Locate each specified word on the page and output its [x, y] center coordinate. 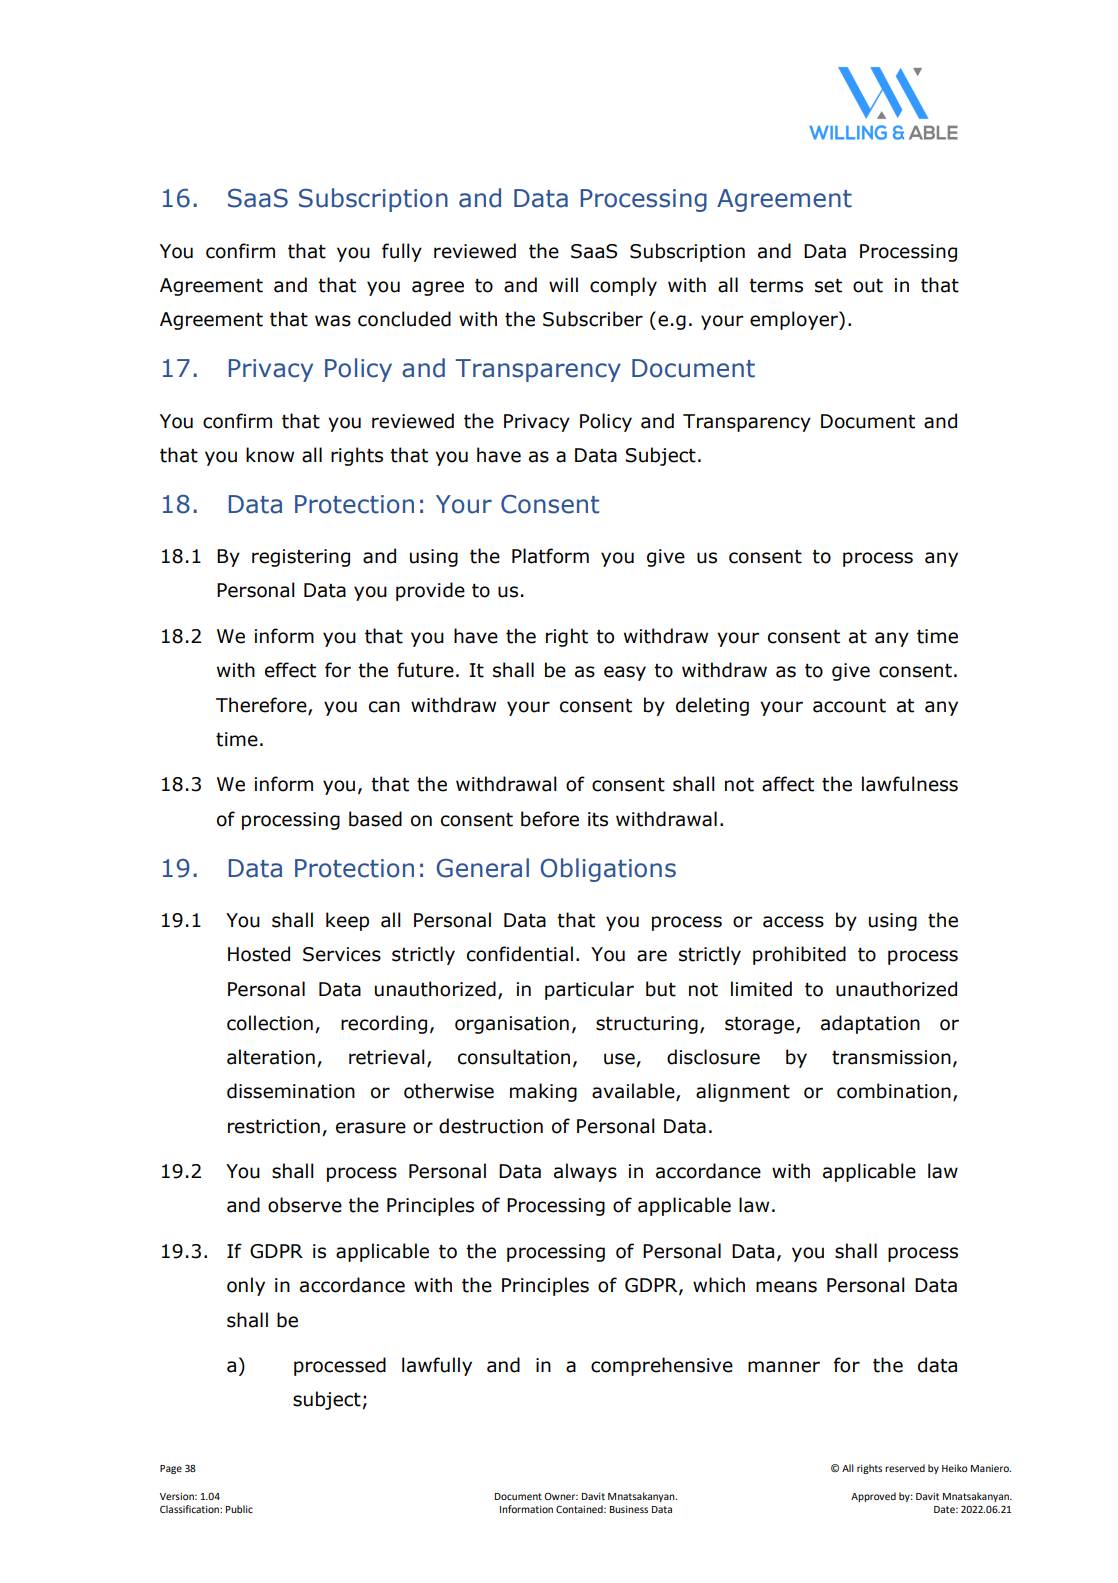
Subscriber [593, 319]
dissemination [291, 1091]
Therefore [262, 705]
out [868, 286]
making [543, 1092]
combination [894, 1091]
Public [239, 1509]
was [333, 321]
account [849, 706]
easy [625, 673]
